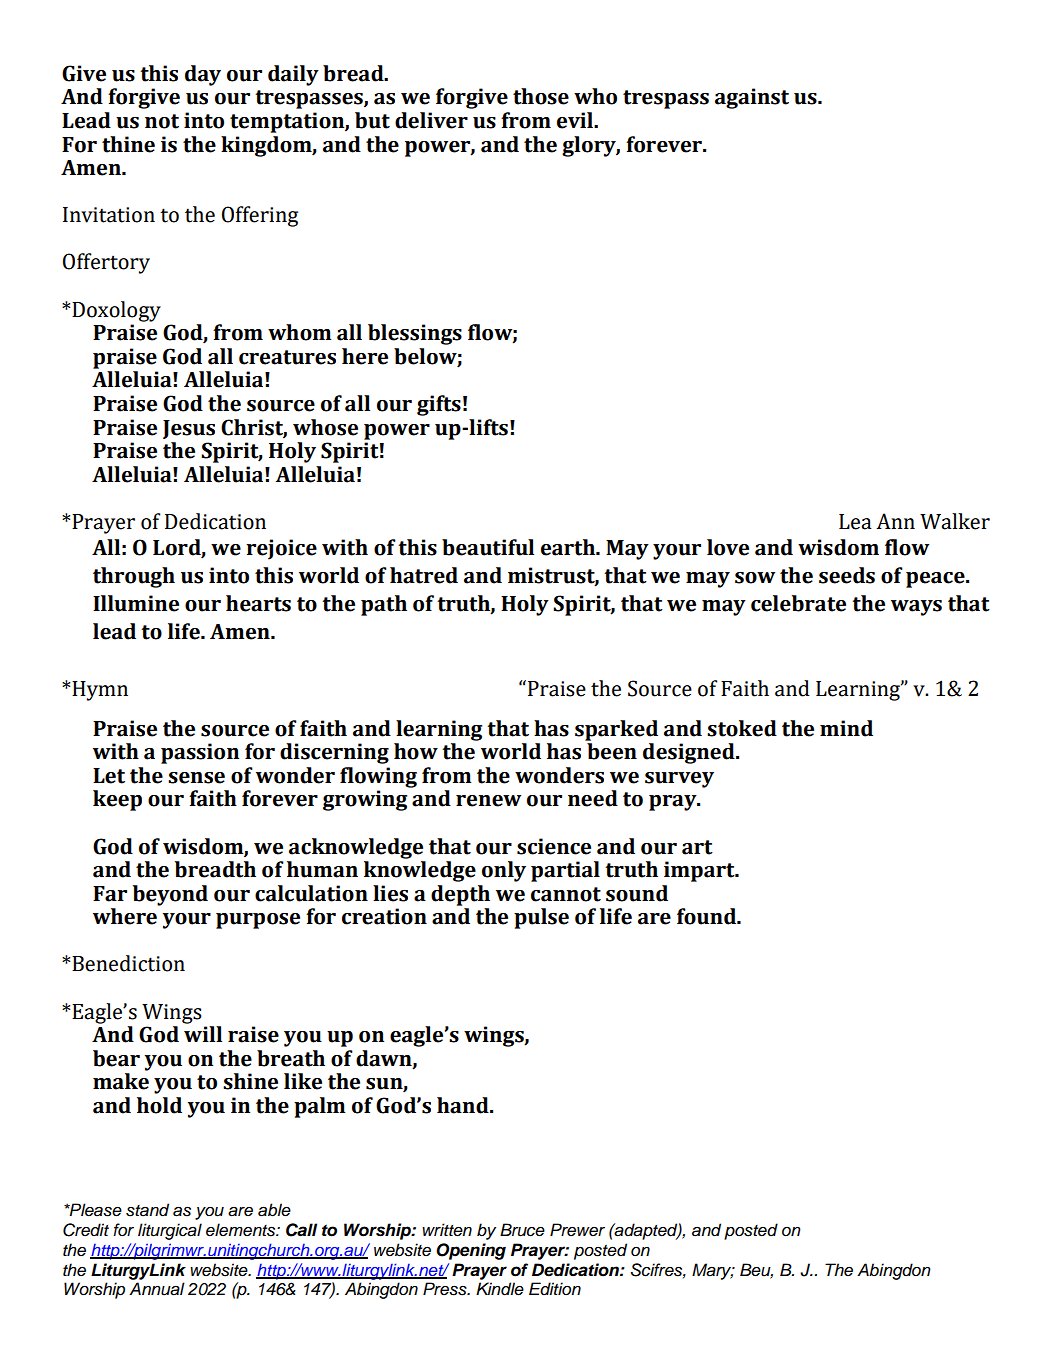 The image size is (1052, 1361). Describe the element at coordinates (170, 1231) in the screenshot. I see `liturgical` at that location.
